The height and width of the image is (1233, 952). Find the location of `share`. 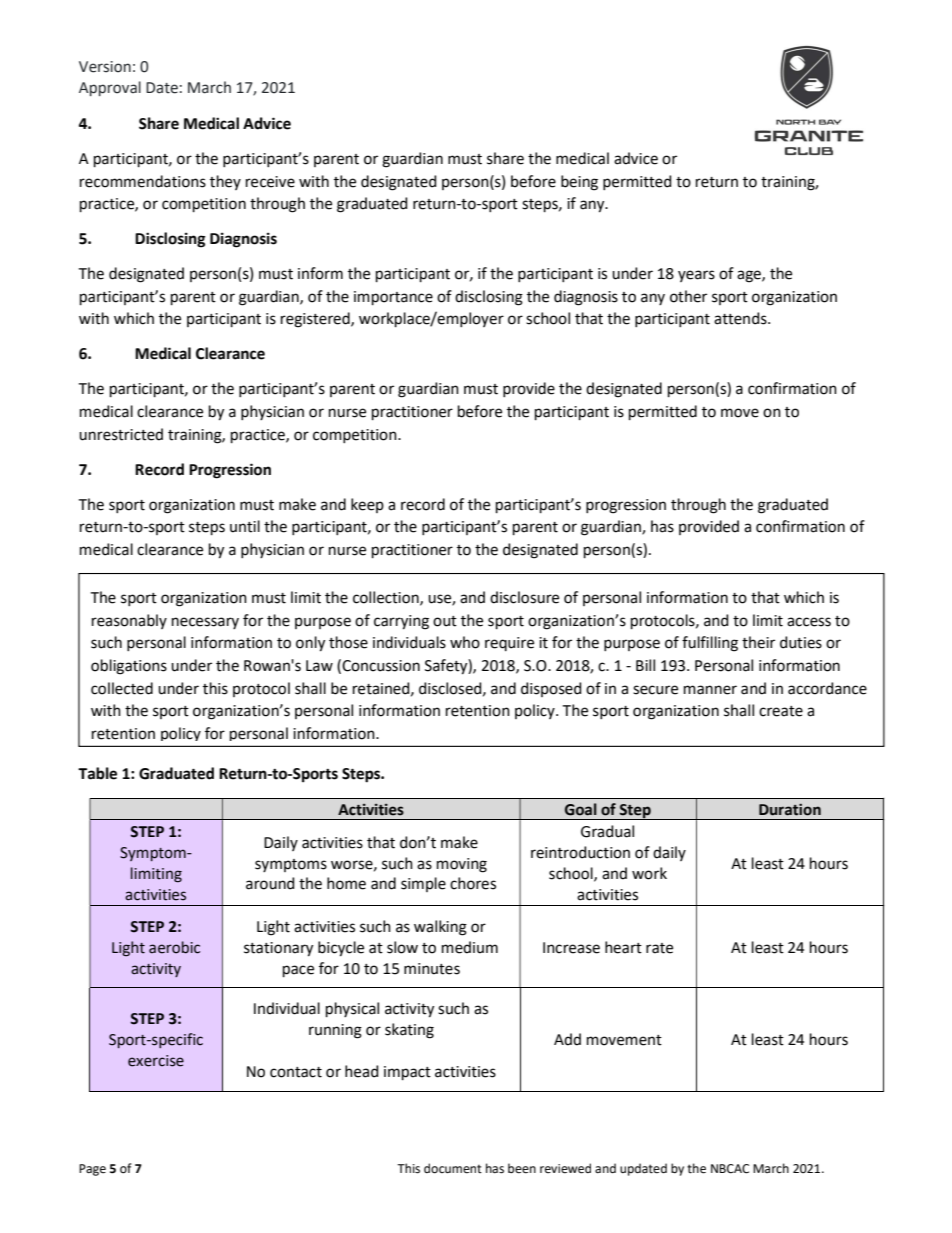

share is located at coordinates (505, 158).
